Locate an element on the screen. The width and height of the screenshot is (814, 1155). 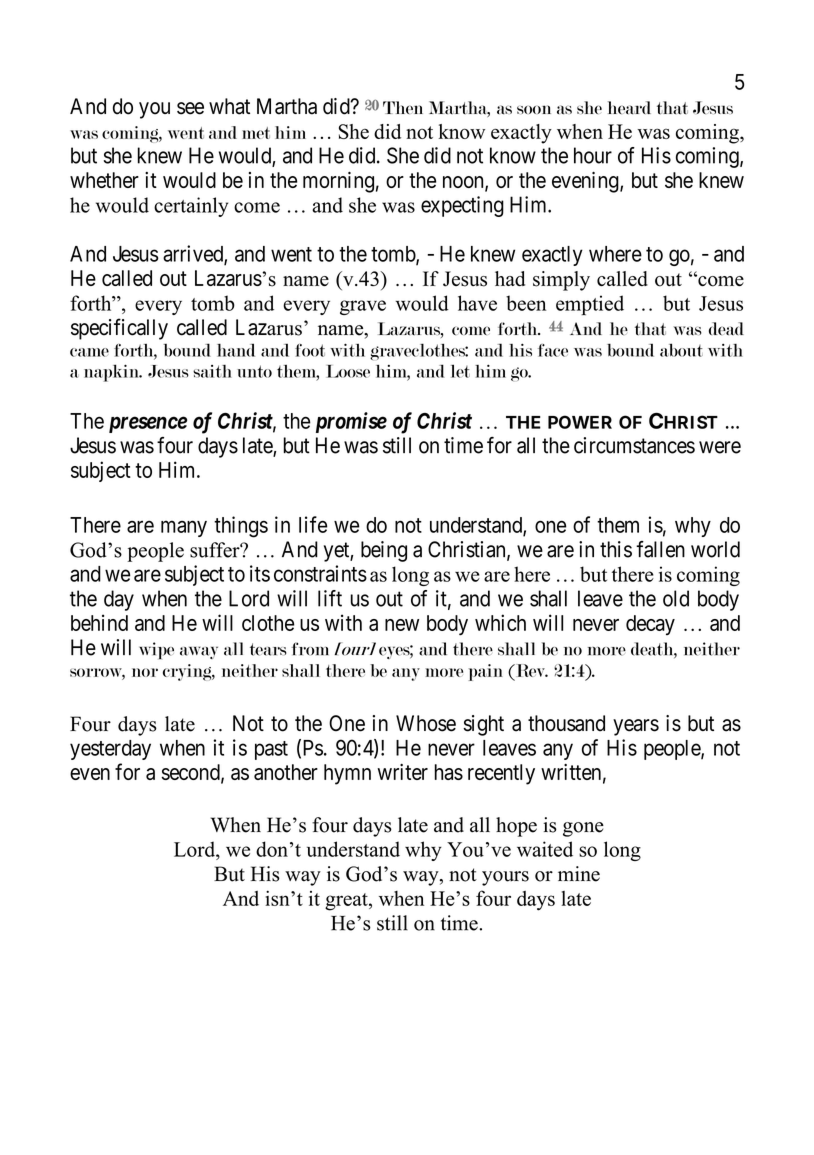
saith is located at coordinates (212, 371).
